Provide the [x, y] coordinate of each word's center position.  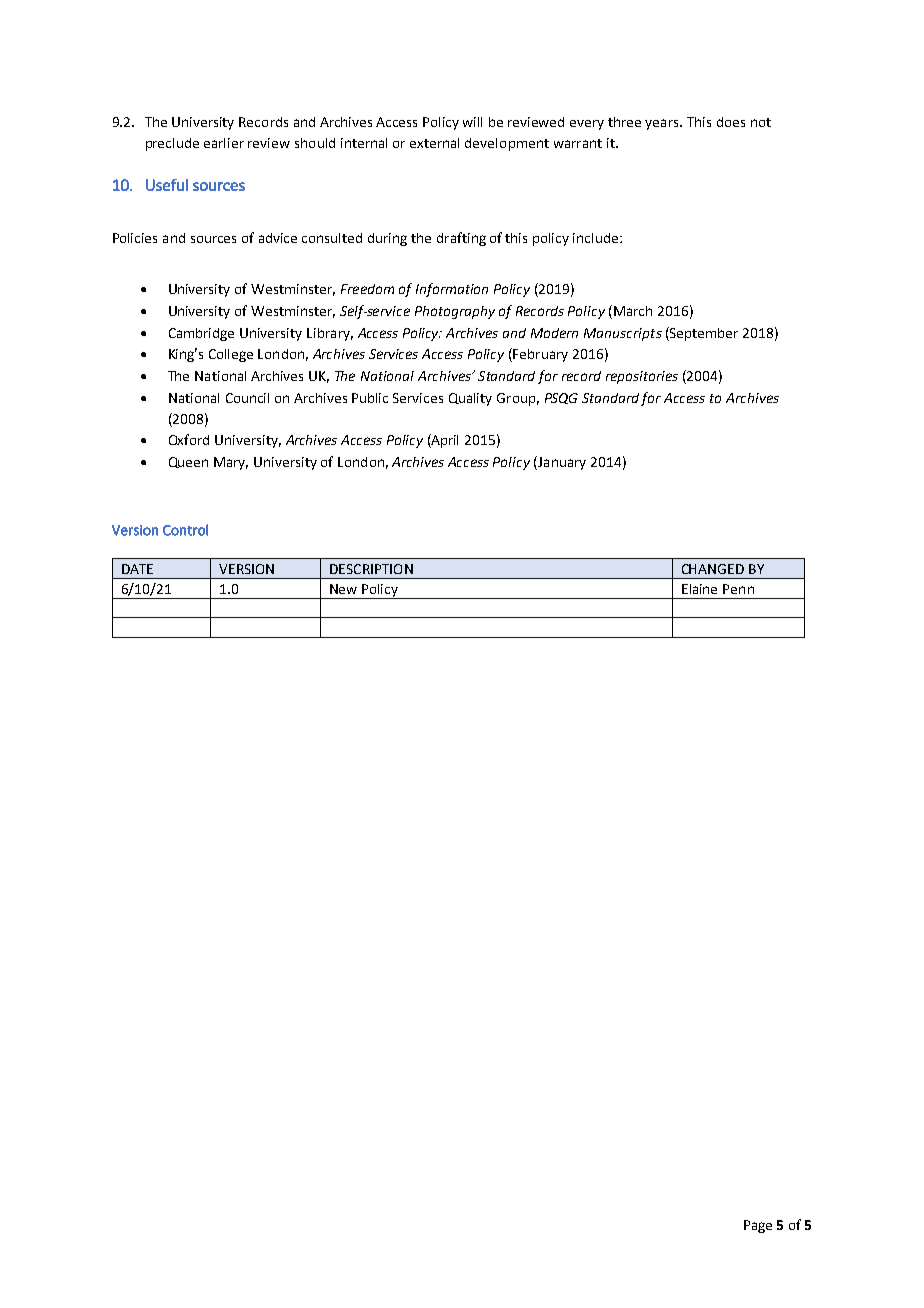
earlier [224, 143]
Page [758, 1226]
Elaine [699, 589]
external [434, 143]
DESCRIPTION [371, 569]
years [663, 124]
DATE [137, 569]
